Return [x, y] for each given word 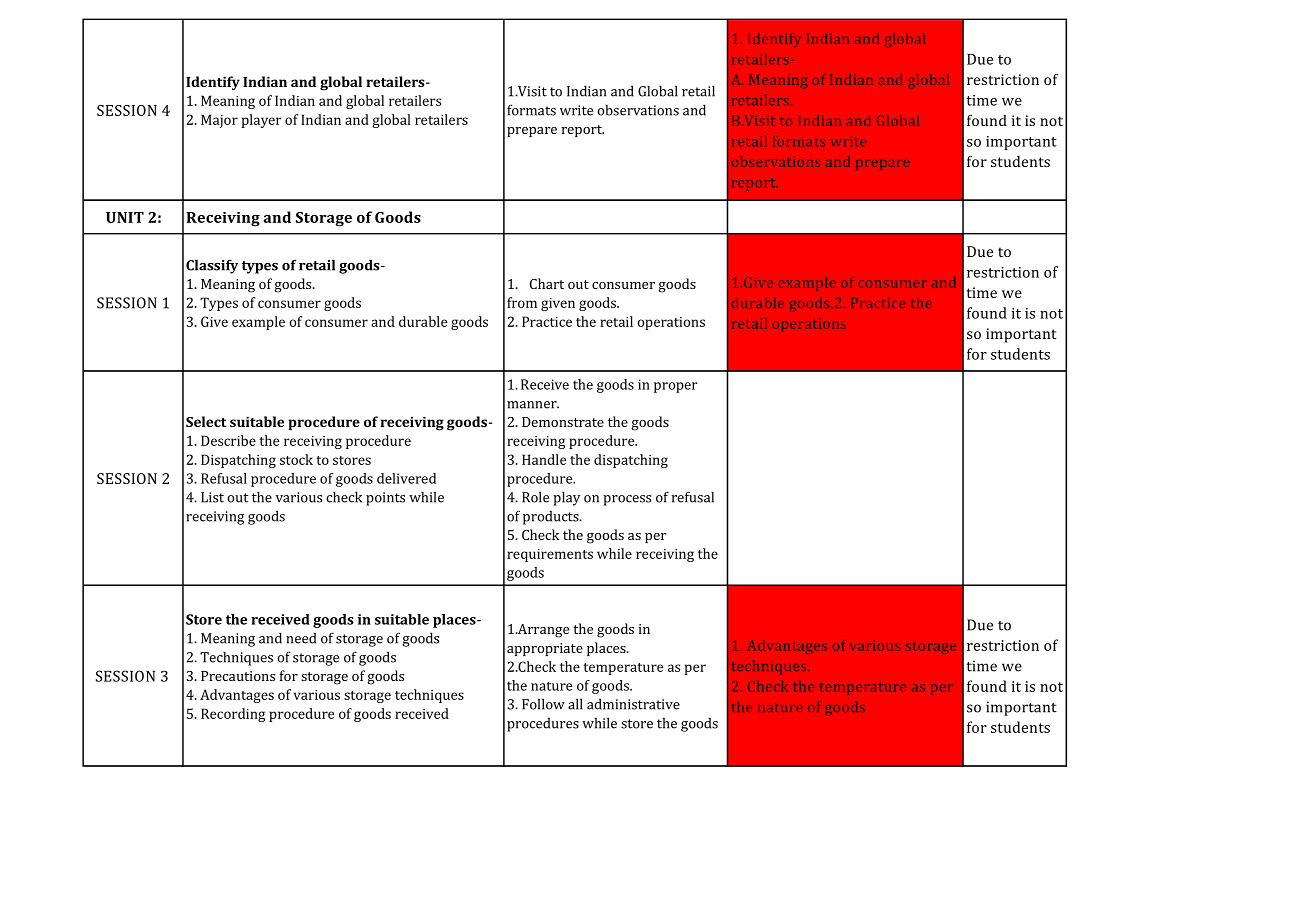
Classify [212, 266]
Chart [547, 283]
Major [219, 121]
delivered [406, 478]
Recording [233, 715]
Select [206, 421]
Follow [543, 704]
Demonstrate [563, 422]
